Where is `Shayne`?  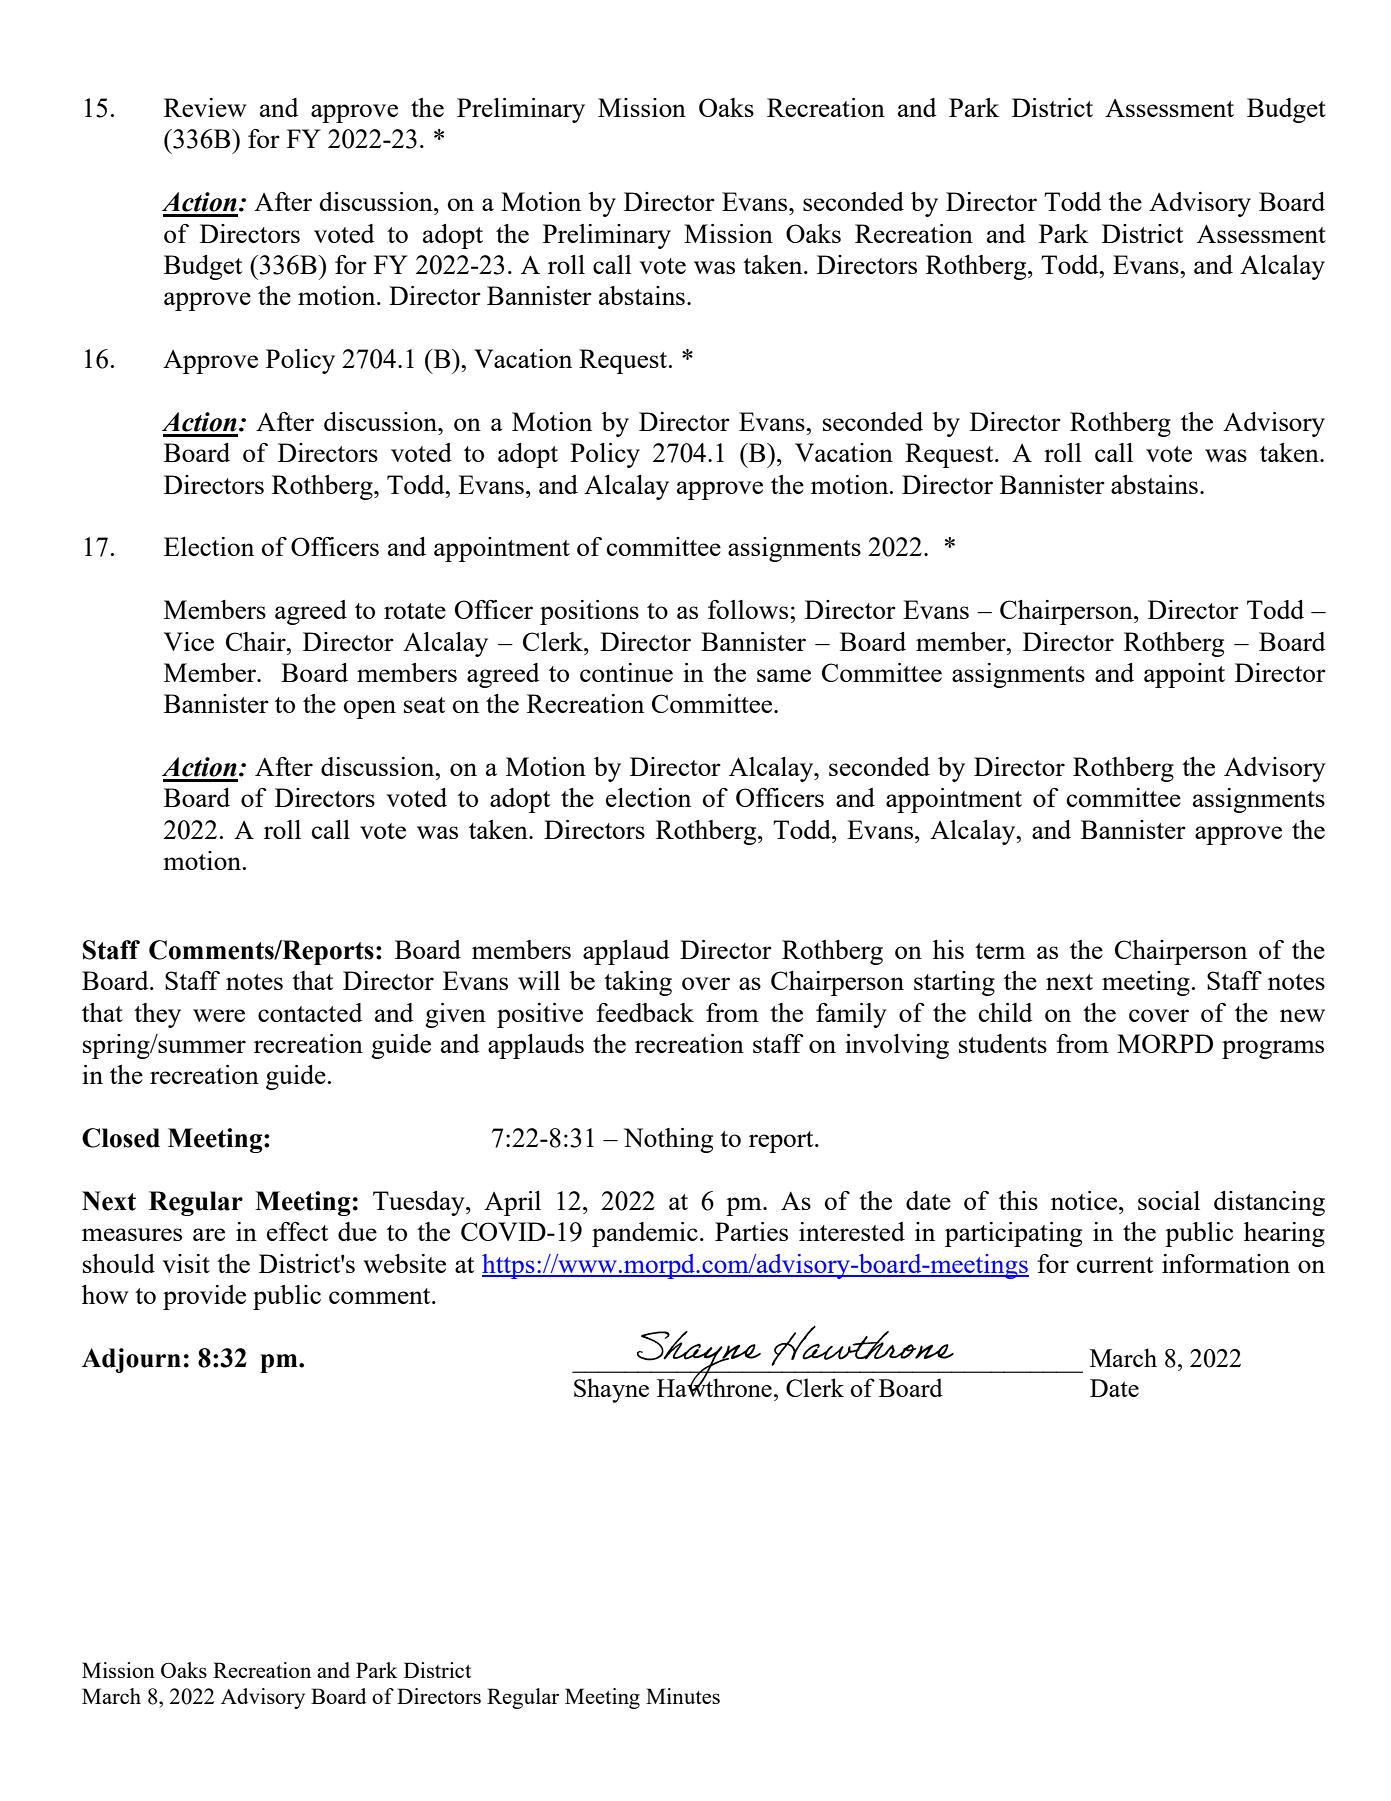
Shayne is located at coordinates (611, 1390).
